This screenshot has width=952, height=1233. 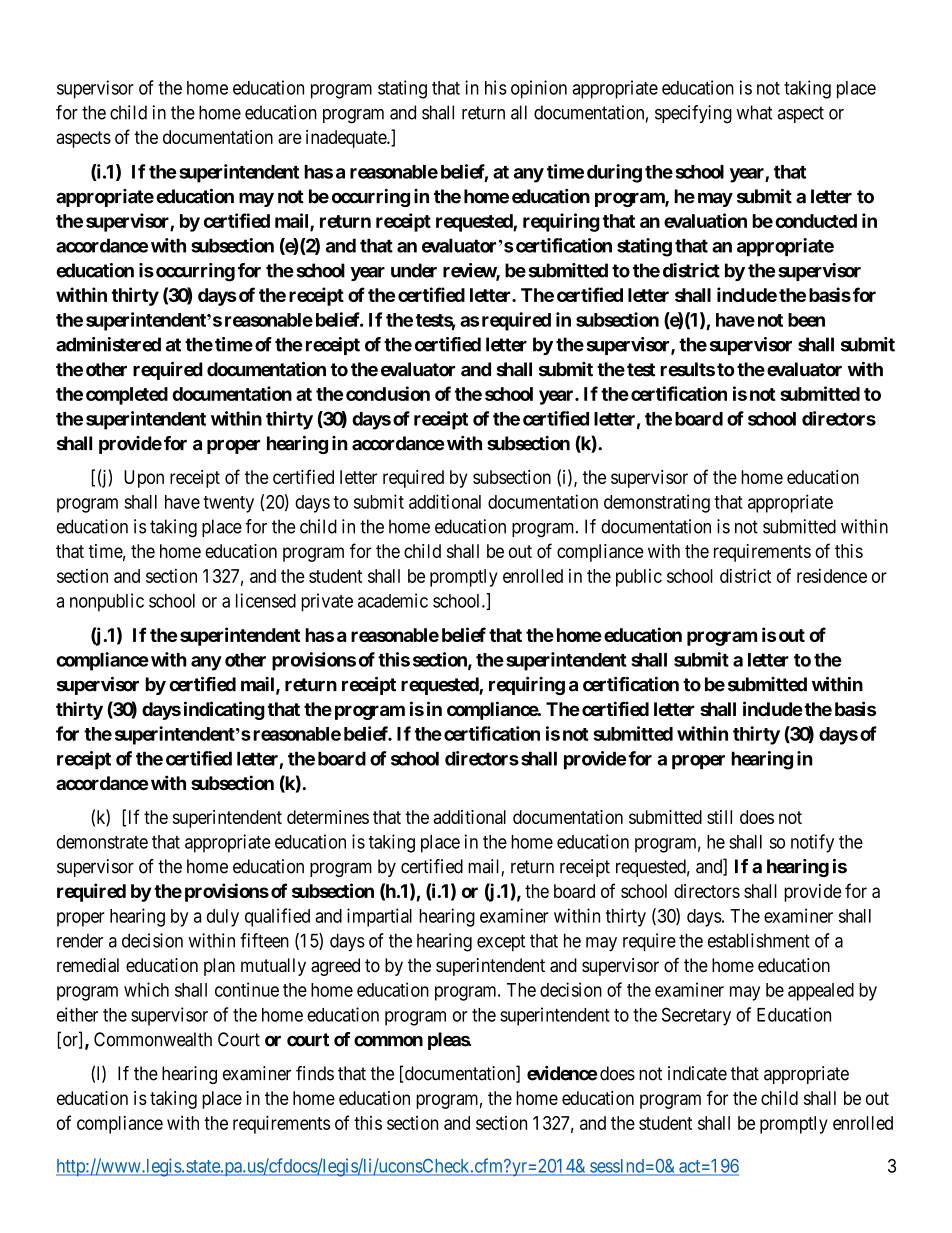 I want to click on academic, so click(x=393, y=600).
